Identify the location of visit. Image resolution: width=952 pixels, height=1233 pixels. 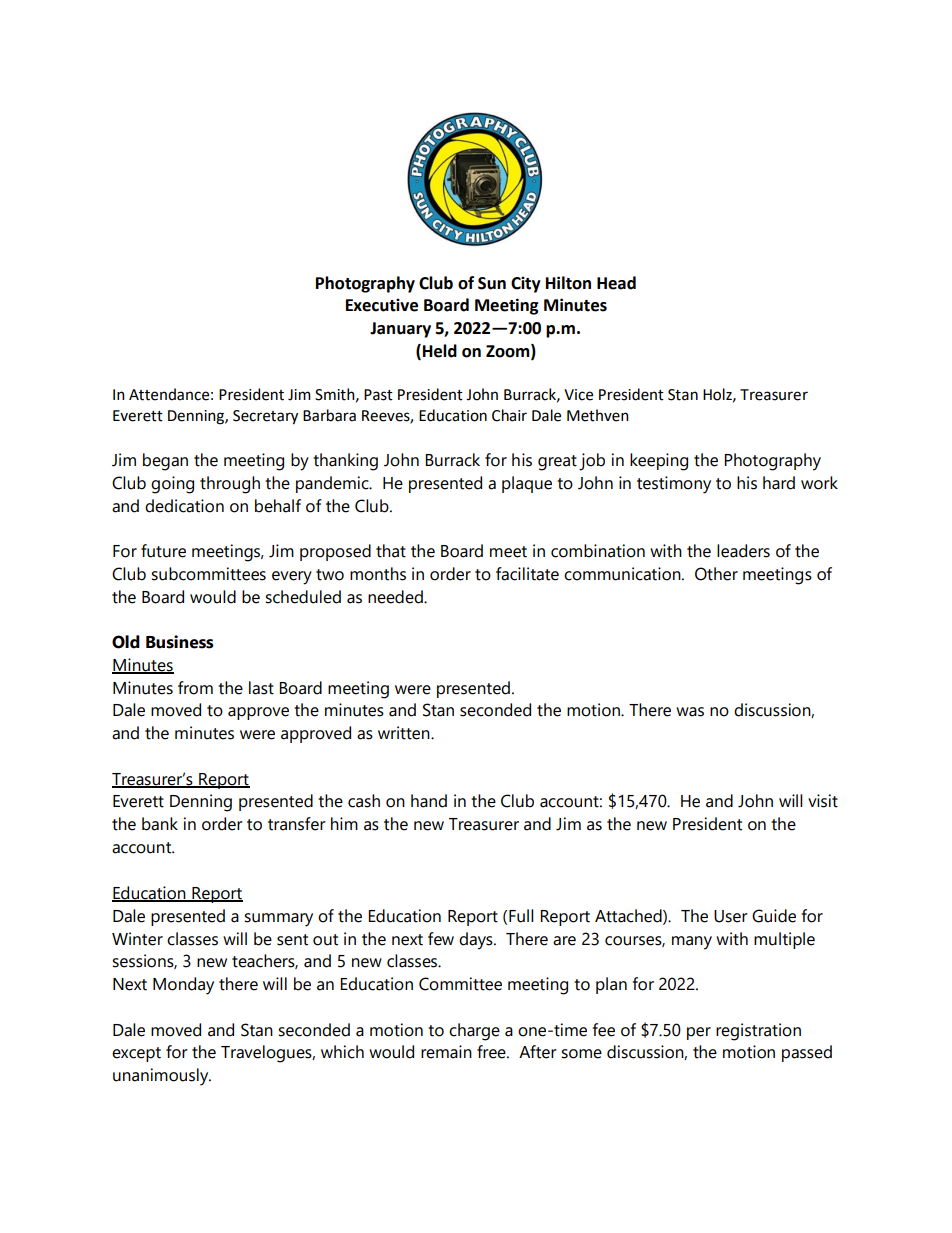
(823, 801).
